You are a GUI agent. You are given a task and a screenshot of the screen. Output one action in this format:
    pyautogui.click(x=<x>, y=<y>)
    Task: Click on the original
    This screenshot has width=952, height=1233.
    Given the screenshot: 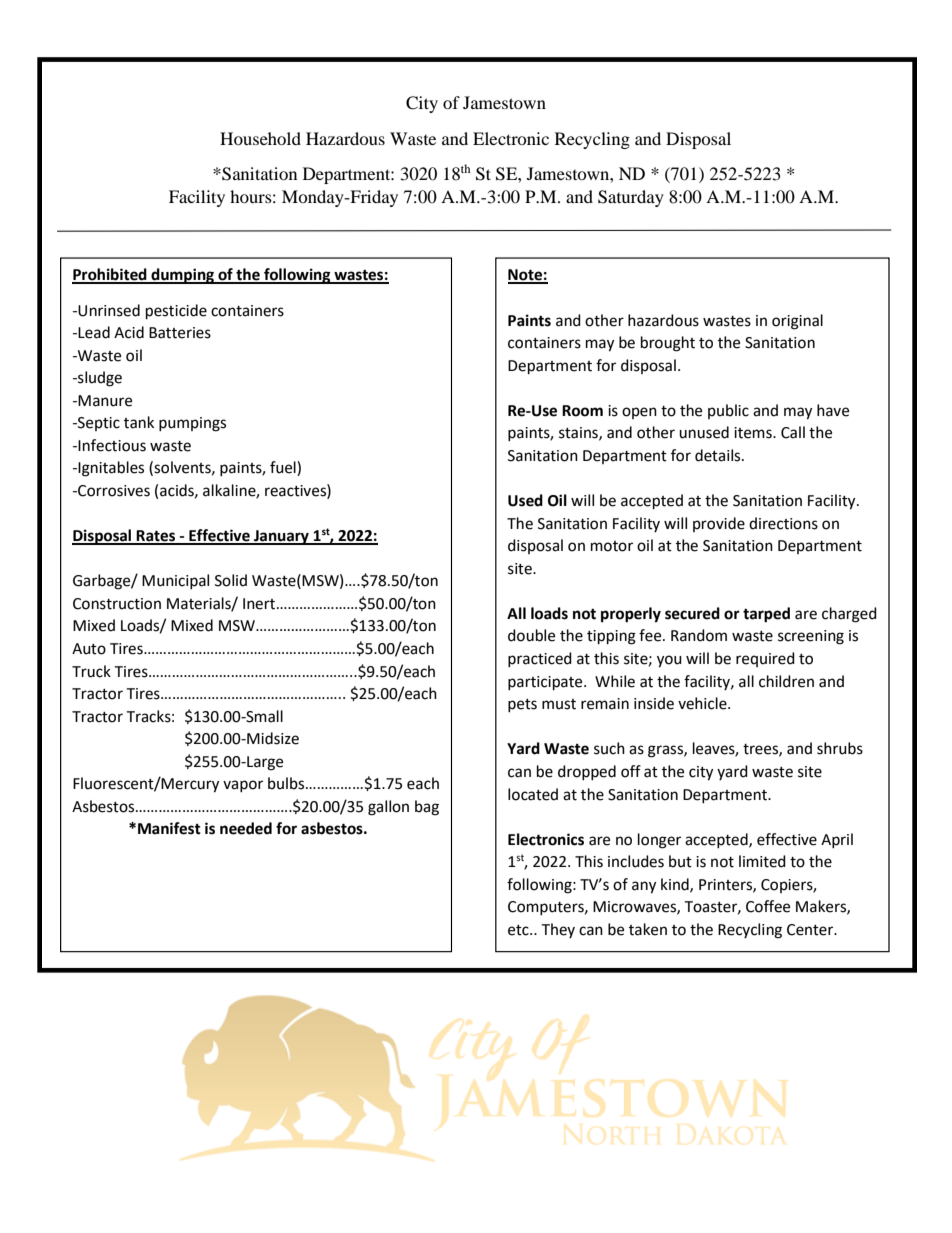 What is the action you would take?
    pyautogui.click(x=797, y=322)
